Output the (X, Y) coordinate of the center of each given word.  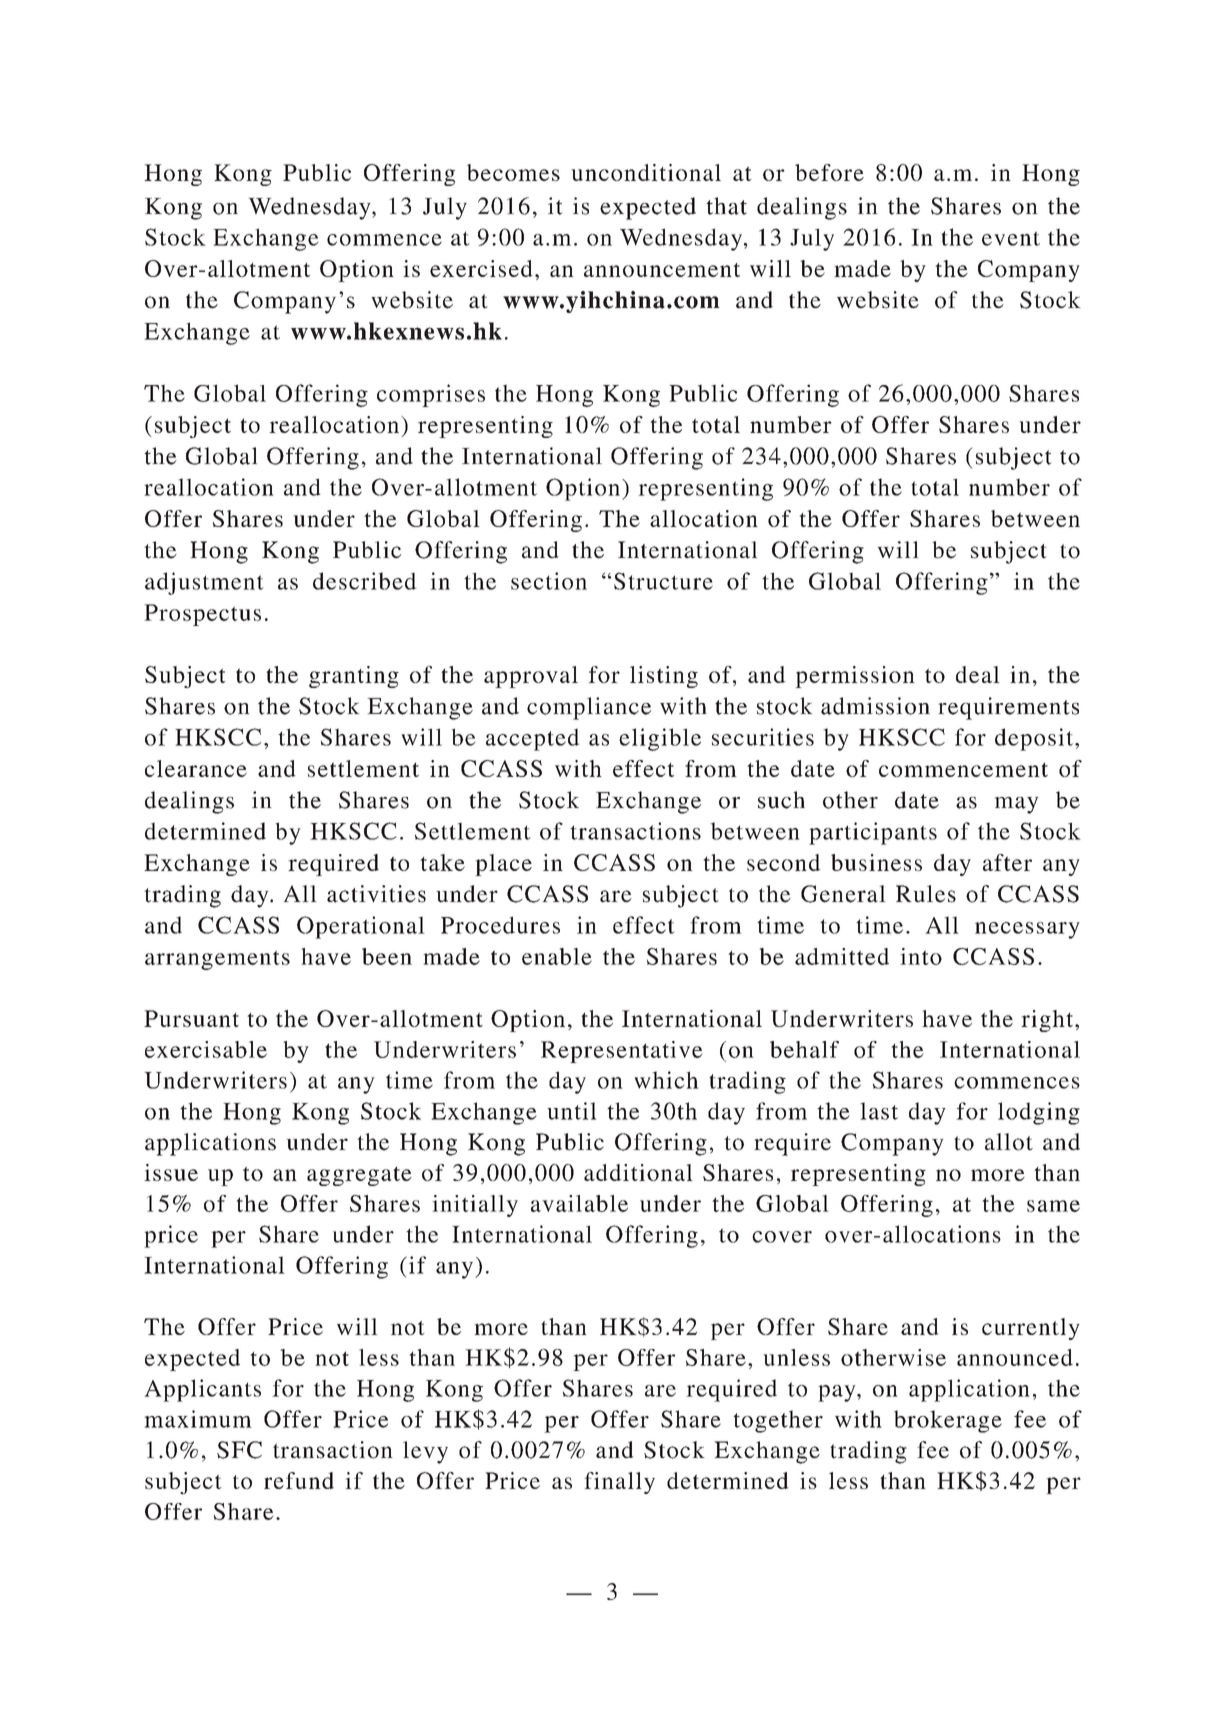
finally (619, 1483)
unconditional (646, 172)
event (1011, 238)
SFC (239, 1450)
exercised (481, 268)
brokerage (948, 1421)
